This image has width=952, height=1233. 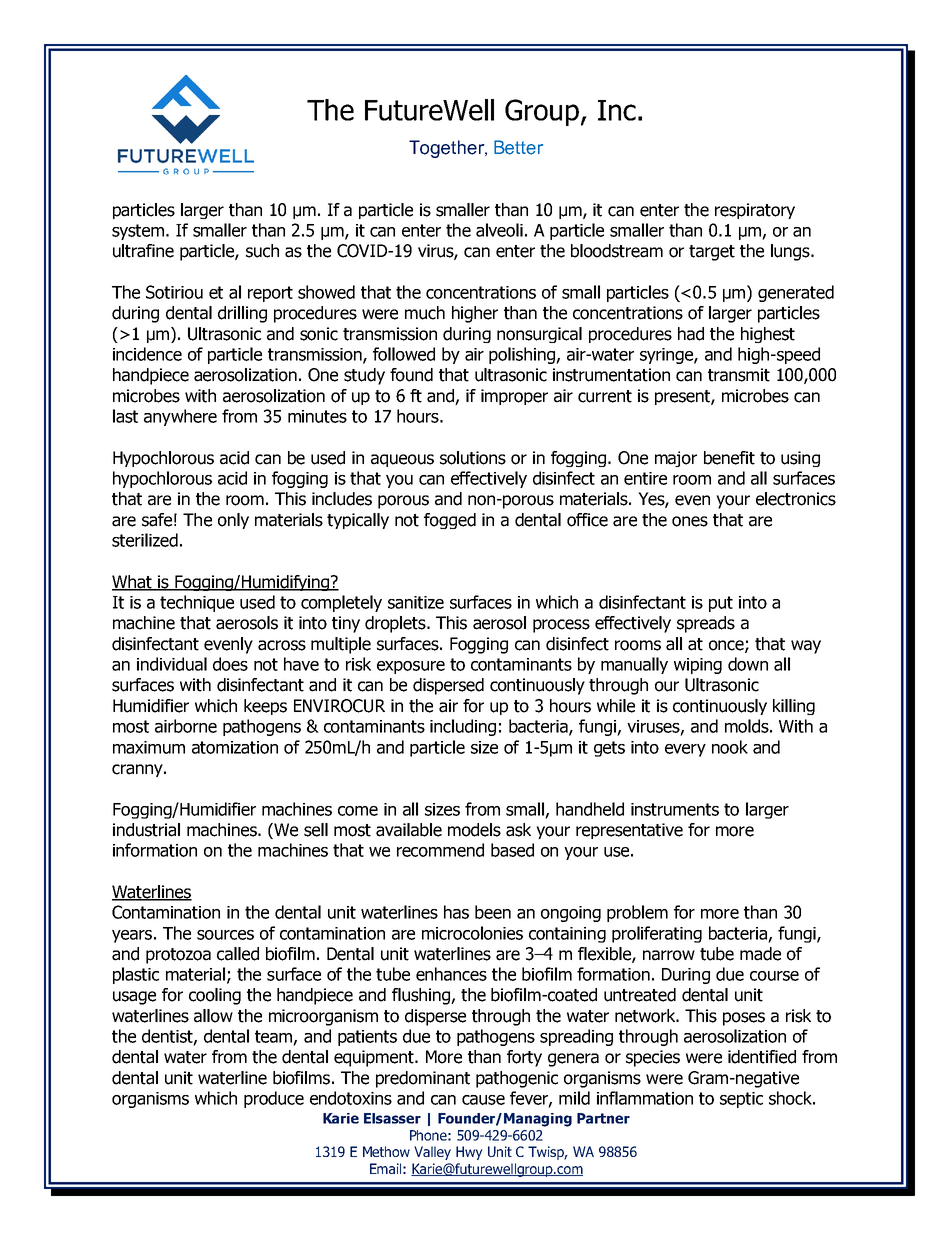 What do you see at coordinates (755, 211) in the image?
I see `respiratory` at bounding box center [755, 211].
